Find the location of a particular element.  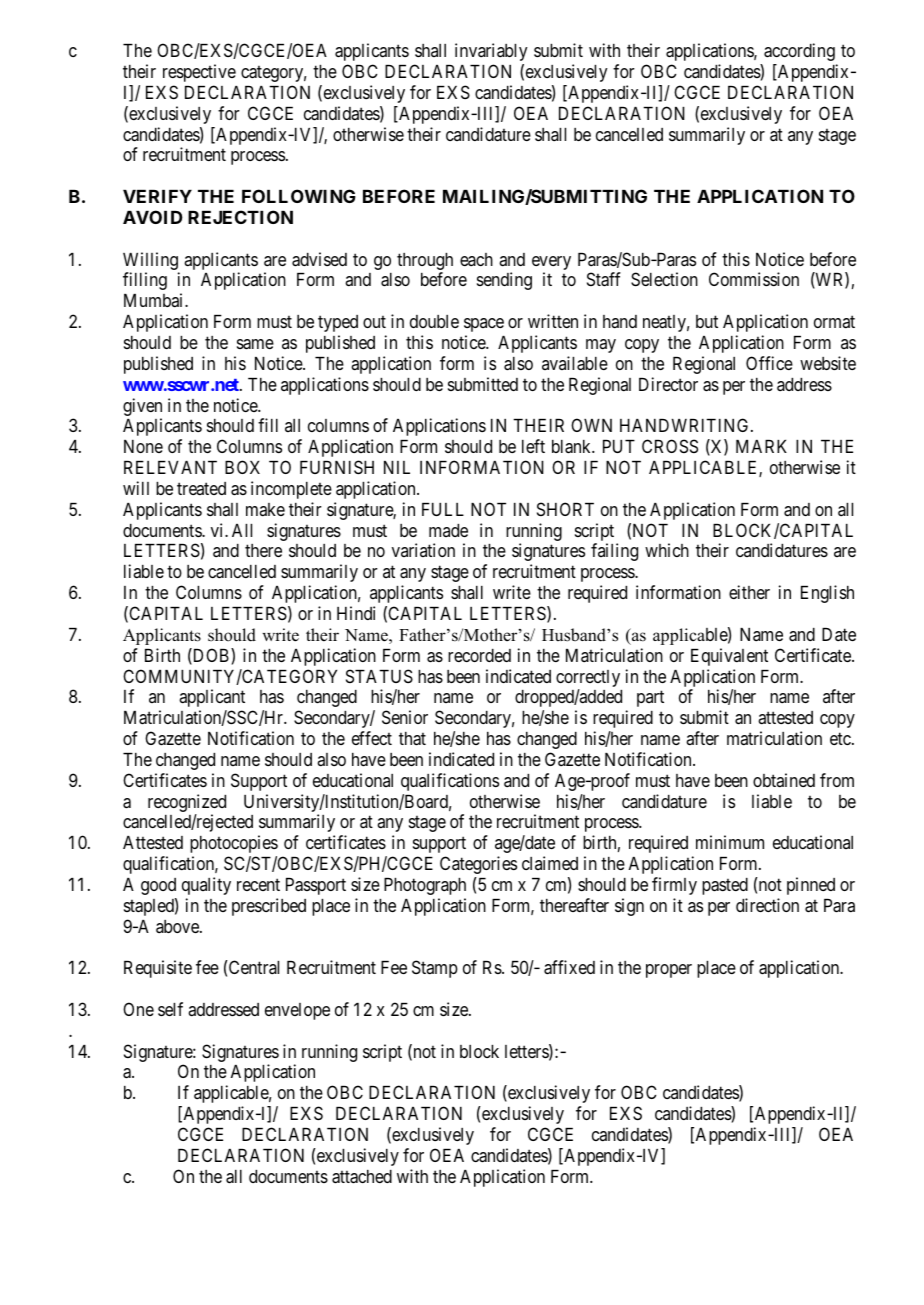

treated is located at coordinates (201, 488).
